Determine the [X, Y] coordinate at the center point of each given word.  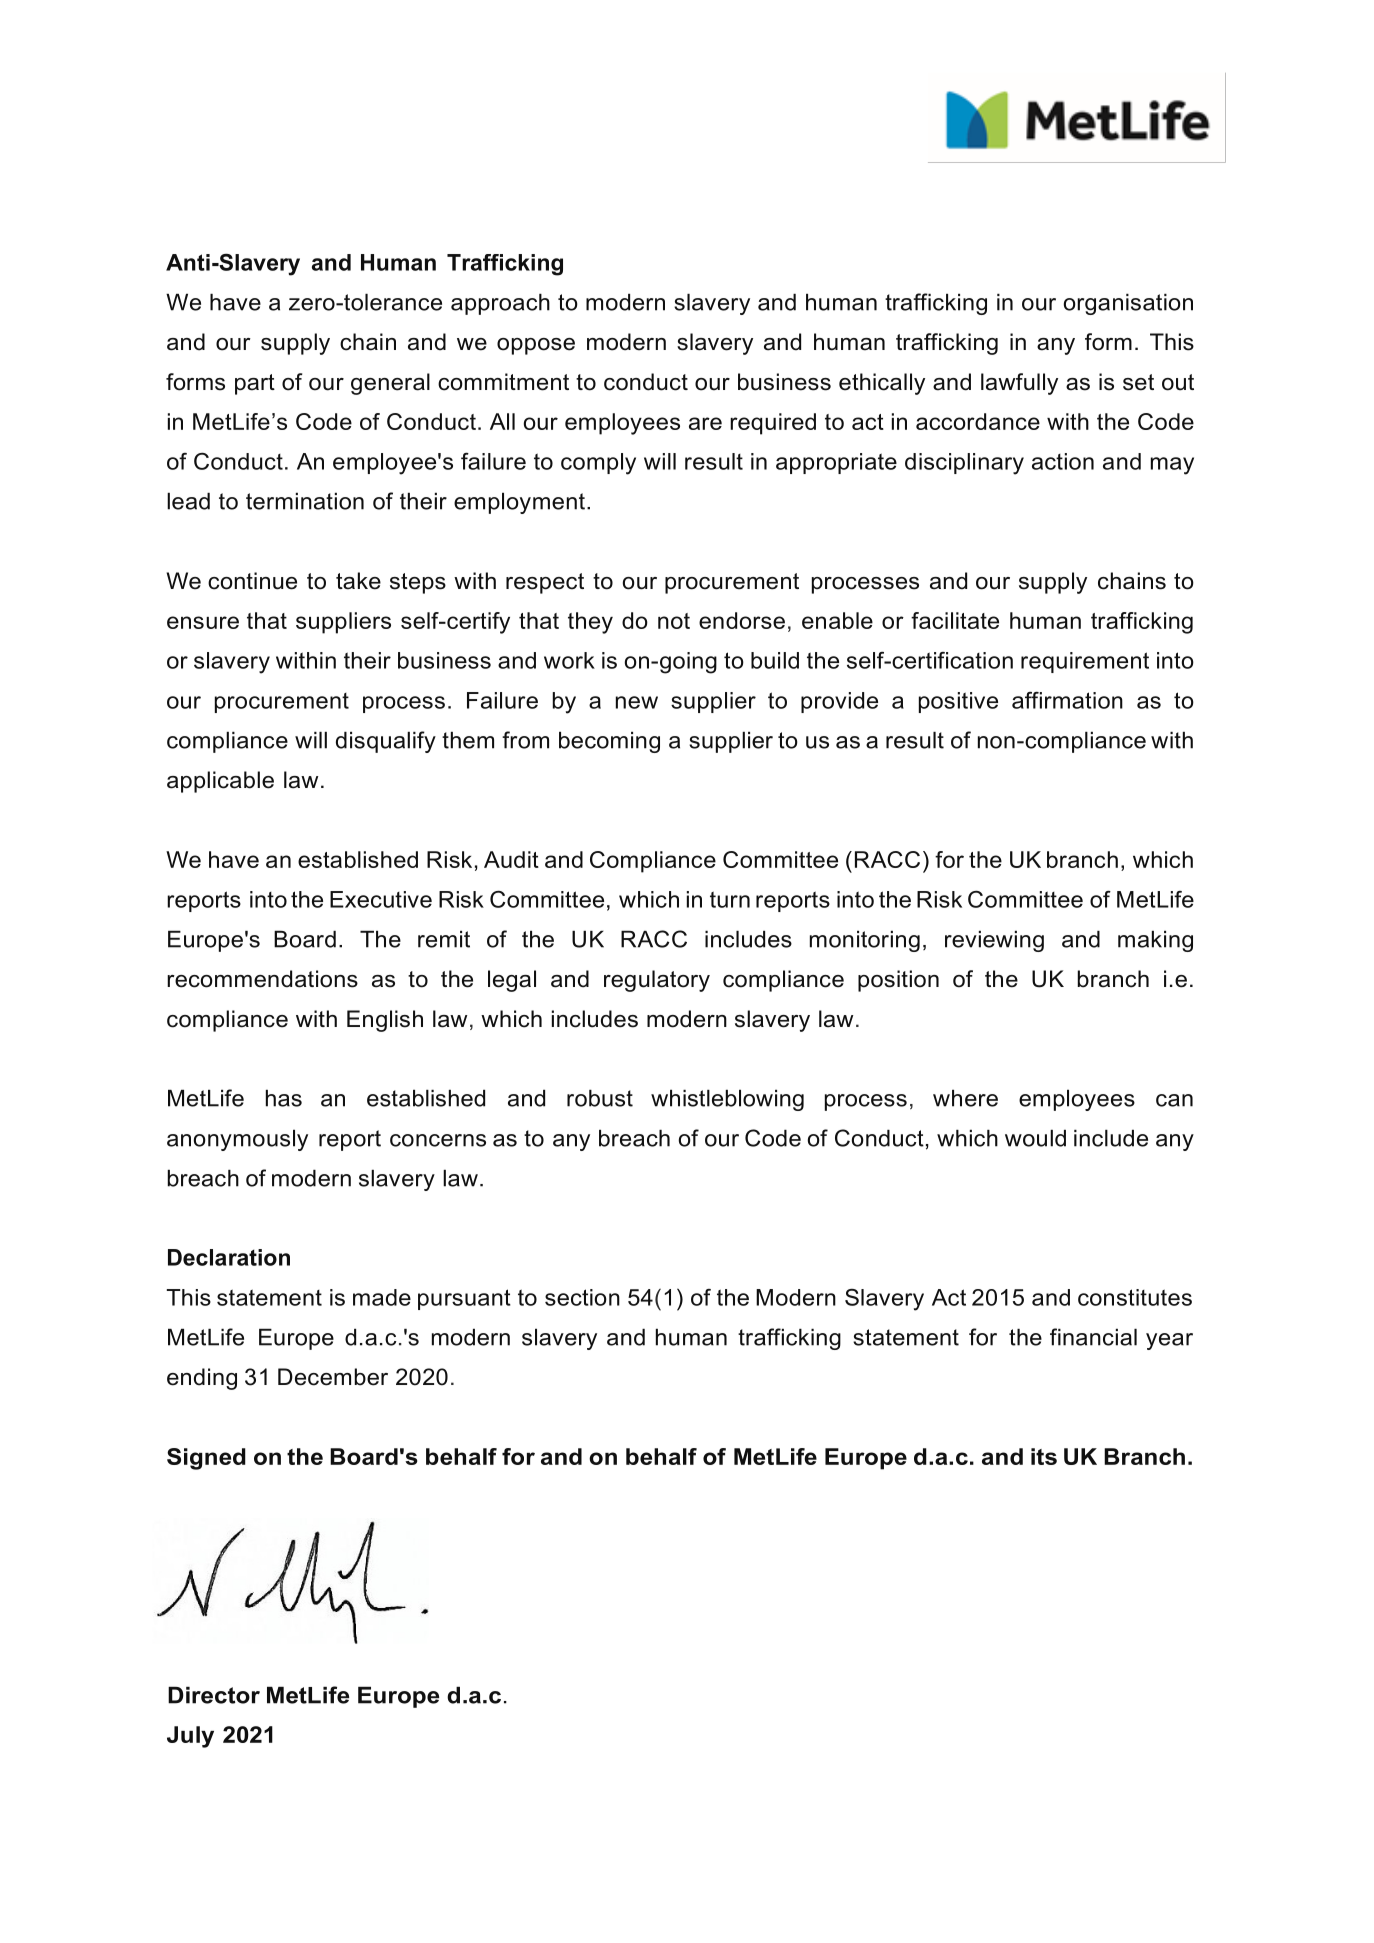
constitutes [1135, 1297]
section [582, 1297]
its [1044, 1456]
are [705, 423]
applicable [220, 782]
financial [1093, 1337]
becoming [609, 742]
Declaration [229, 1257]
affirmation [1067, 700]
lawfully [1019, 384]
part [255, 384]
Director [214, 1695]
